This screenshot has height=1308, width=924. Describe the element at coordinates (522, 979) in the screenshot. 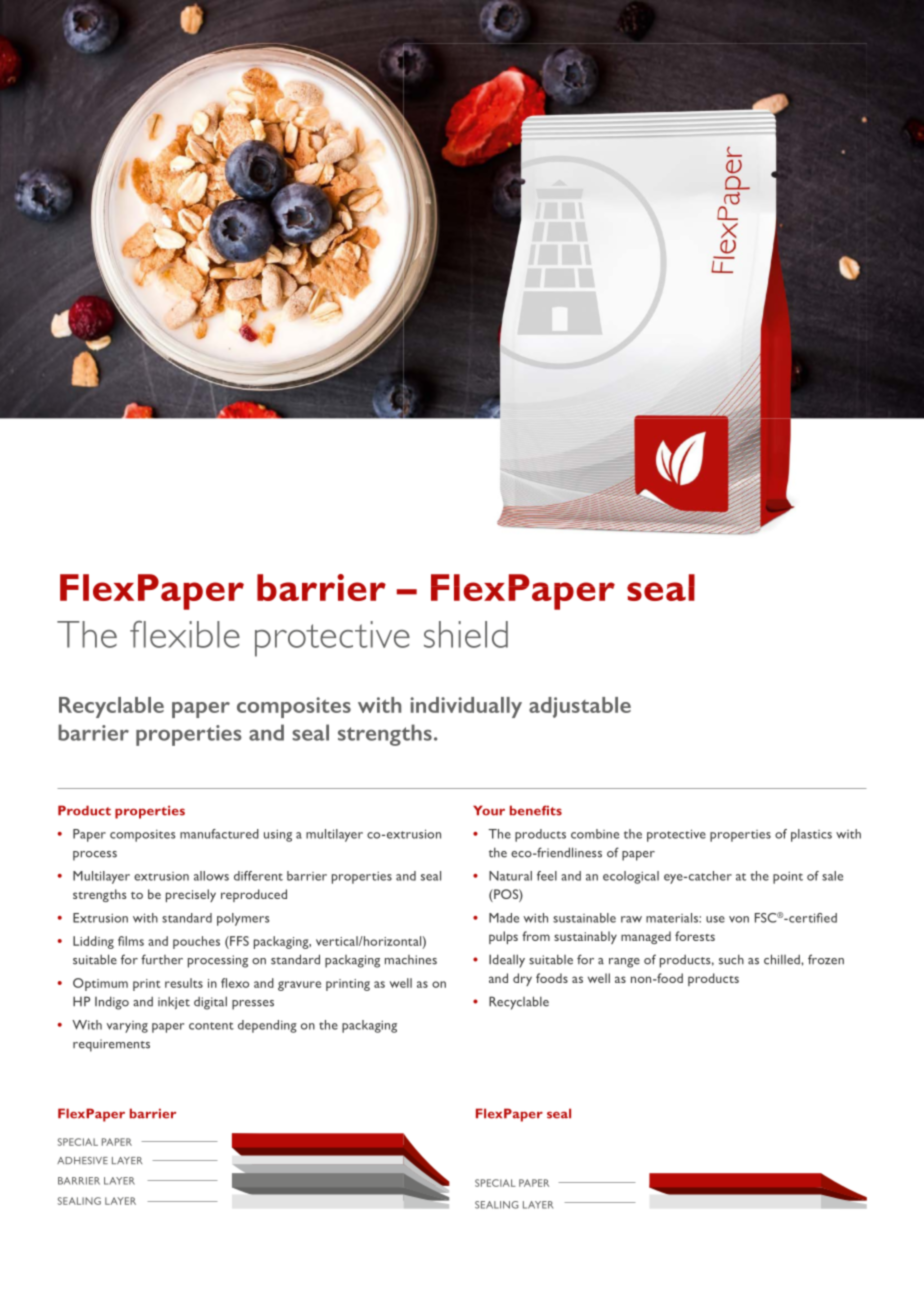

I see `dry` at that location.
